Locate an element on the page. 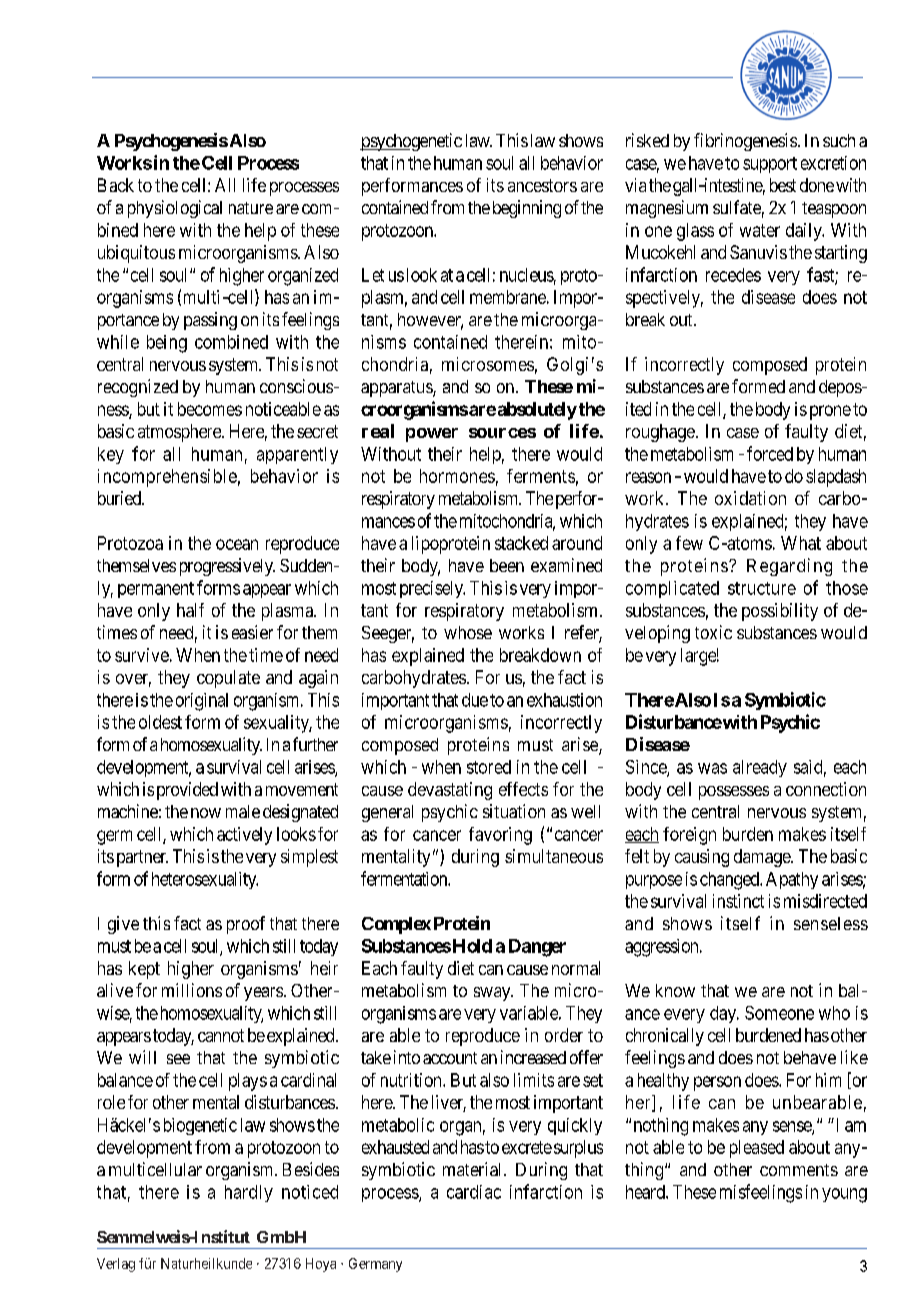 Image resolution: width=924 pixels, height=1308 pixels. physiological is located at coordinates (175, 209).
